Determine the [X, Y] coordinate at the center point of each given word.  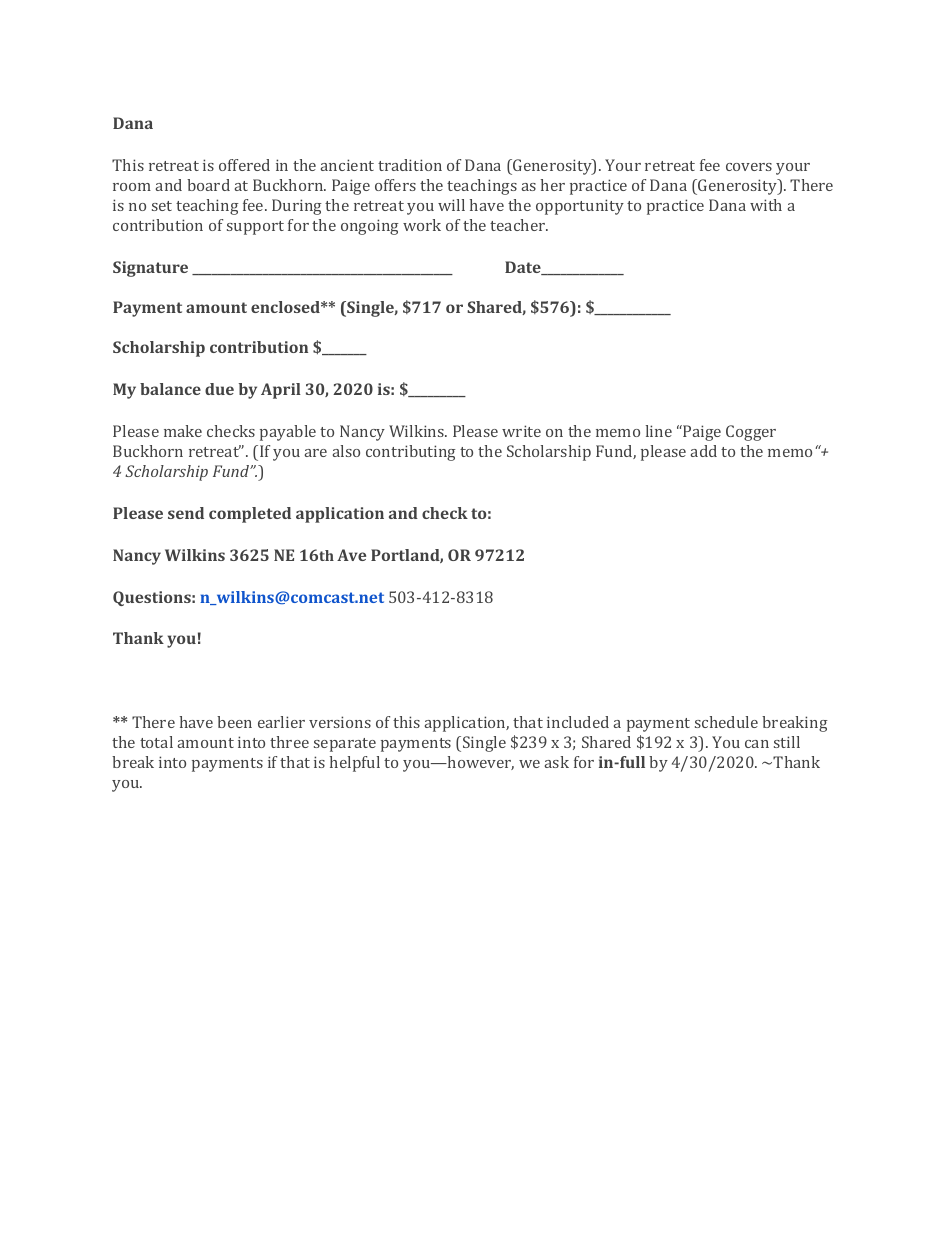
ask [557, 762]
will [451, 205]
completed [250, 515]
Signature [150, 269]
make [183, 431]
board [208, 185]
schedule [726, 722]
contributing [411, 453]
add [704, 451]
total [156, 742]
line [659, 431]
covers [749, 167]
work [422, 225]
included [578, 722]
